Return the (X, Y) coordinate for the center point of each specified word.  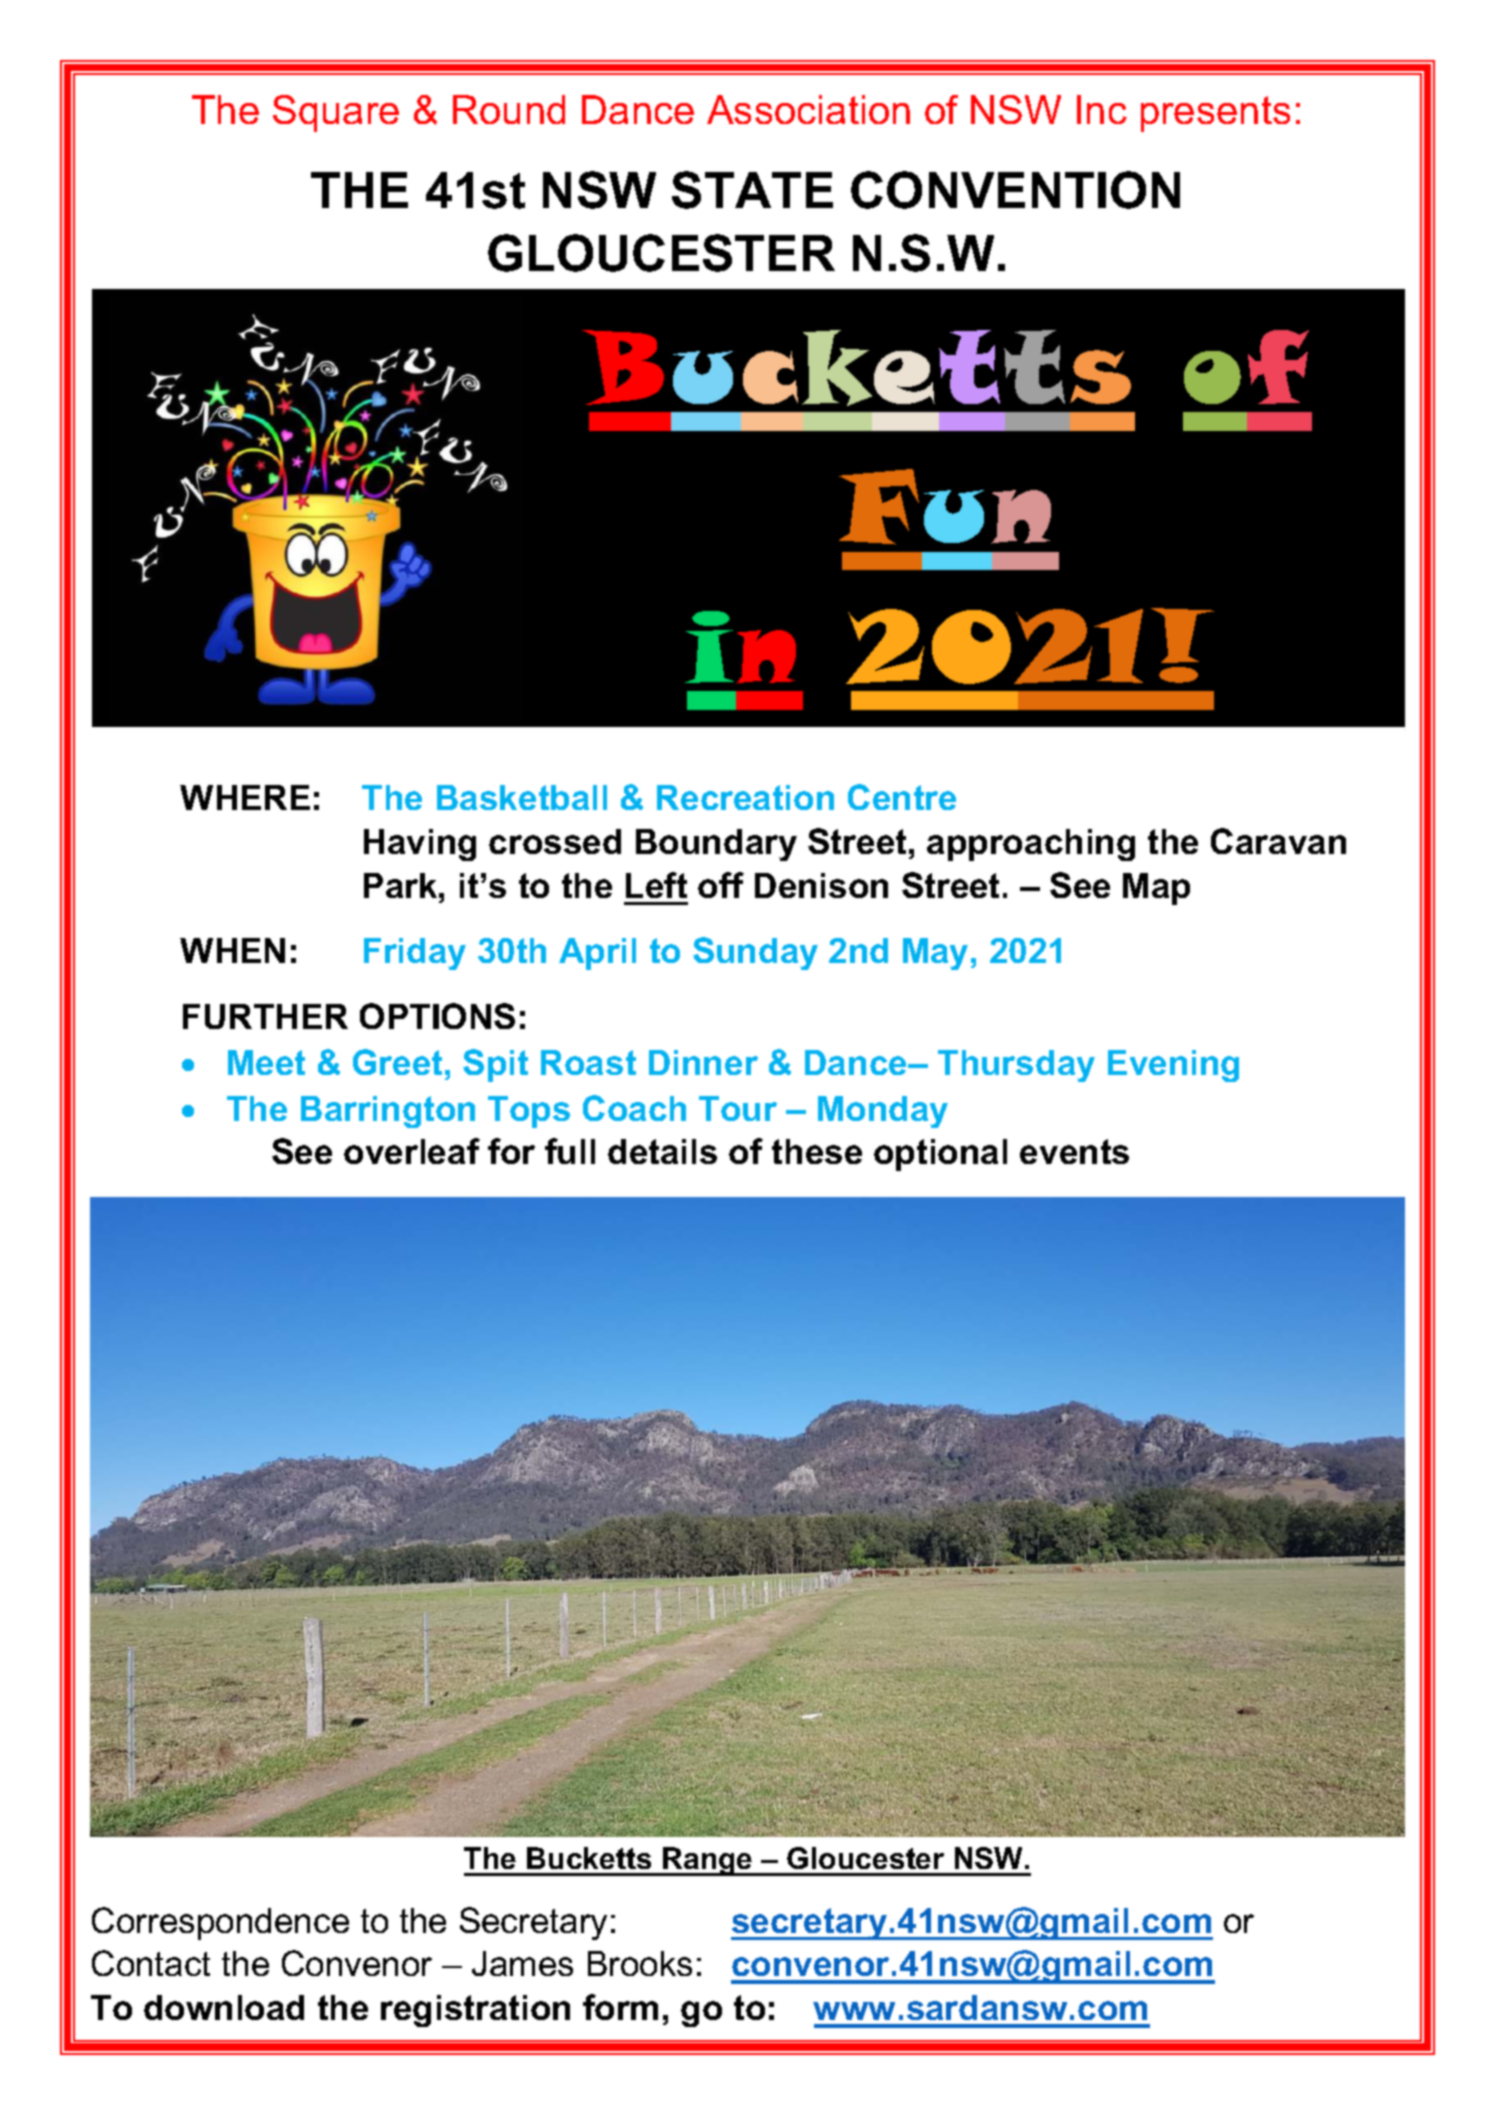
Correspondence (220, 1923)
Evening (1173, 1066)
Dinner (703, 1062)
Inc (1102, 109)
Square (336, 113)
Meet (266, 1062)
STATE (752, 190)
